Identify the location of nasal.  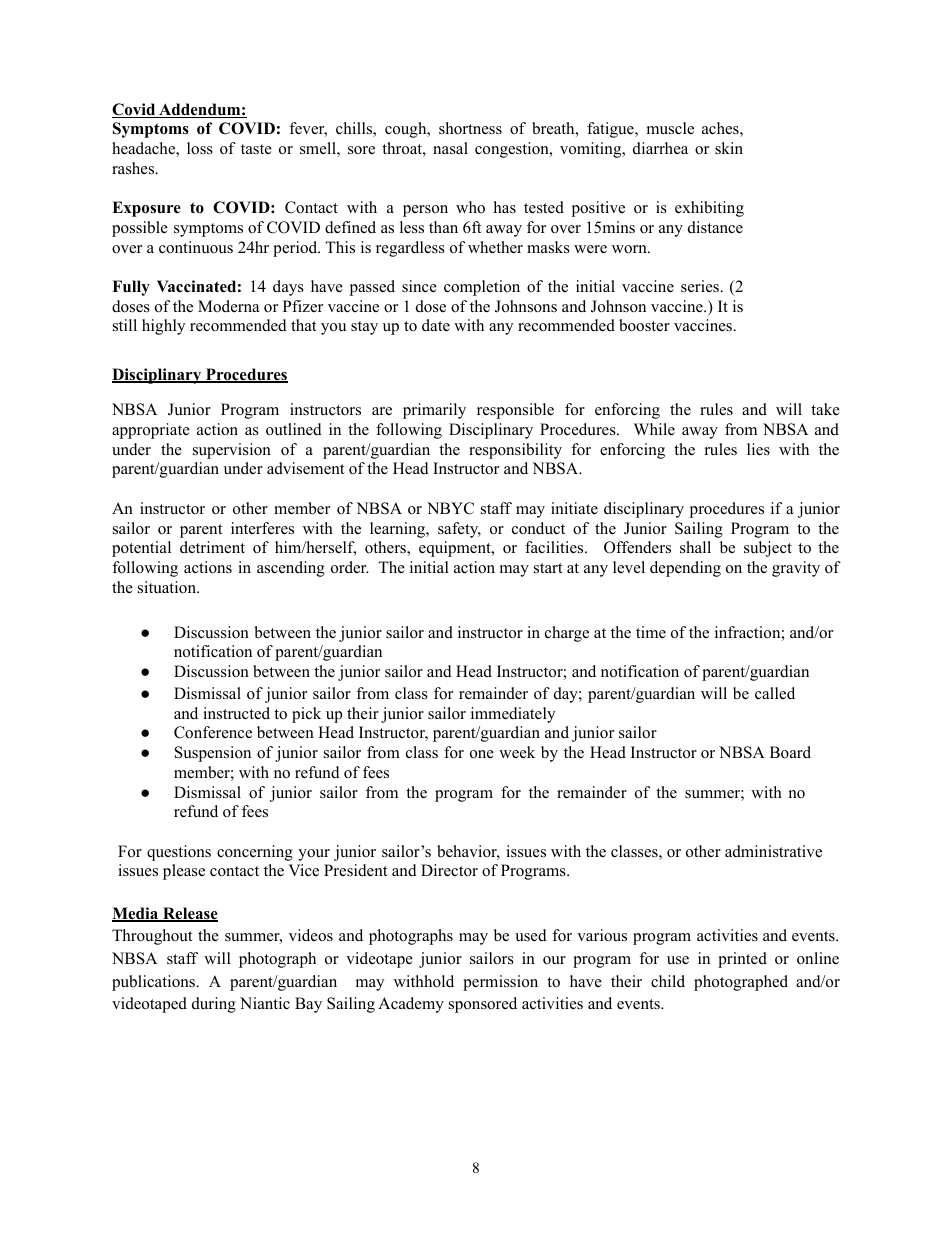
(450, 148).
